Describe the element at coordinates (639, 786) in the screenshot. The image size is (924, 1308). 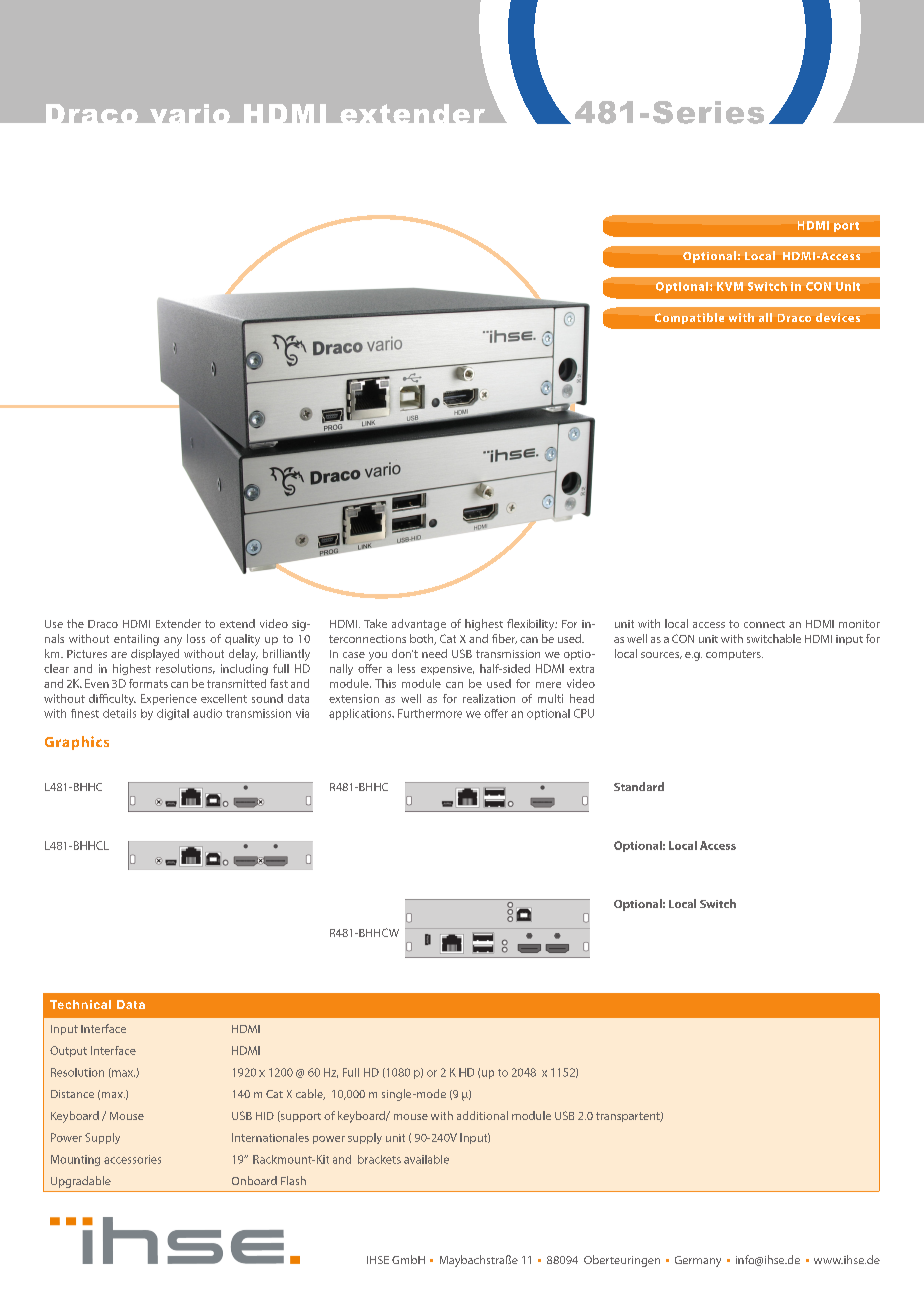
I see `Standard` at that location.
